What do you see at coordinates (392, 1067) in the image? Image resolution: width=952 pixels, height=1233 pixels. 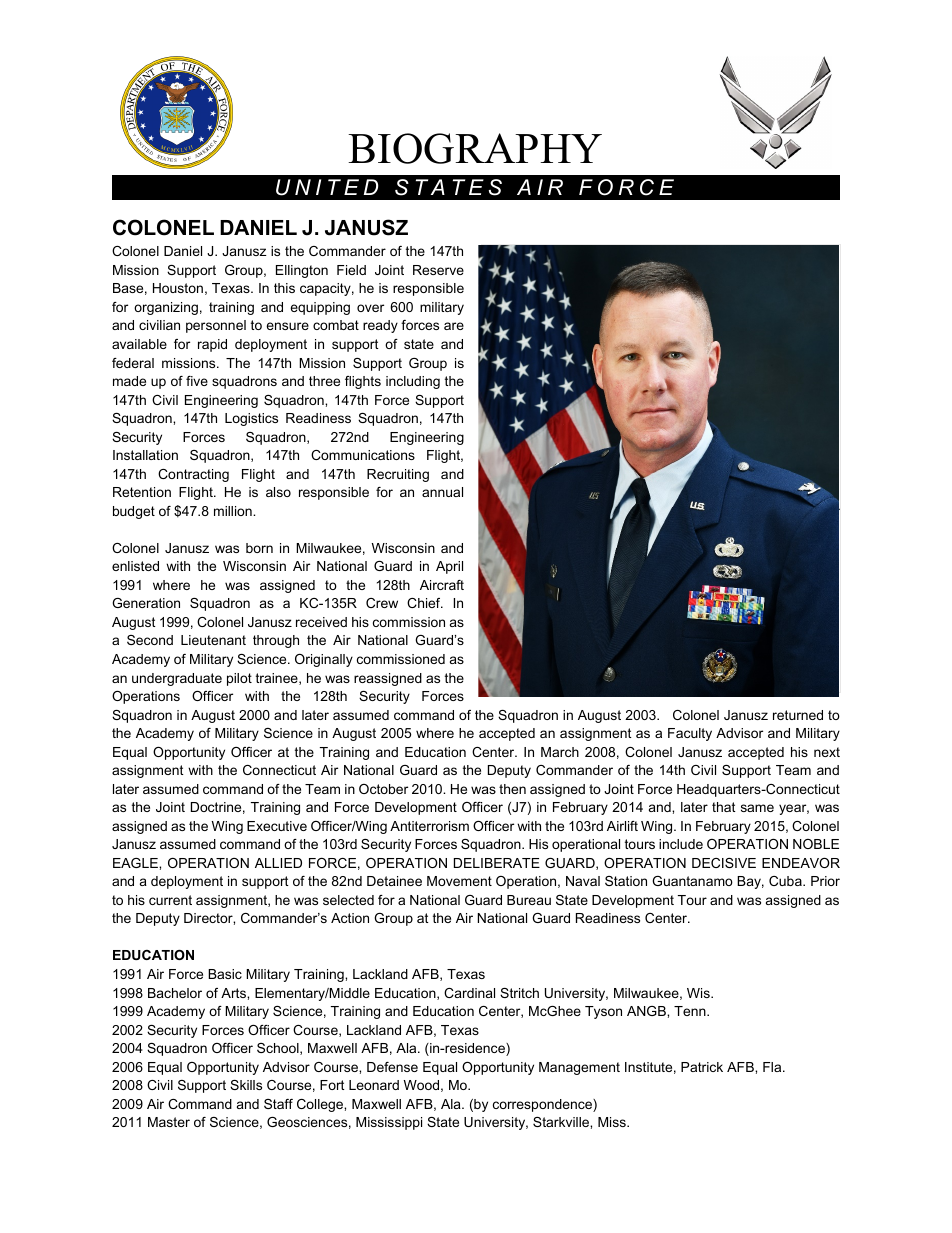 I see `Defense` at bounding box center [392, 1067].
